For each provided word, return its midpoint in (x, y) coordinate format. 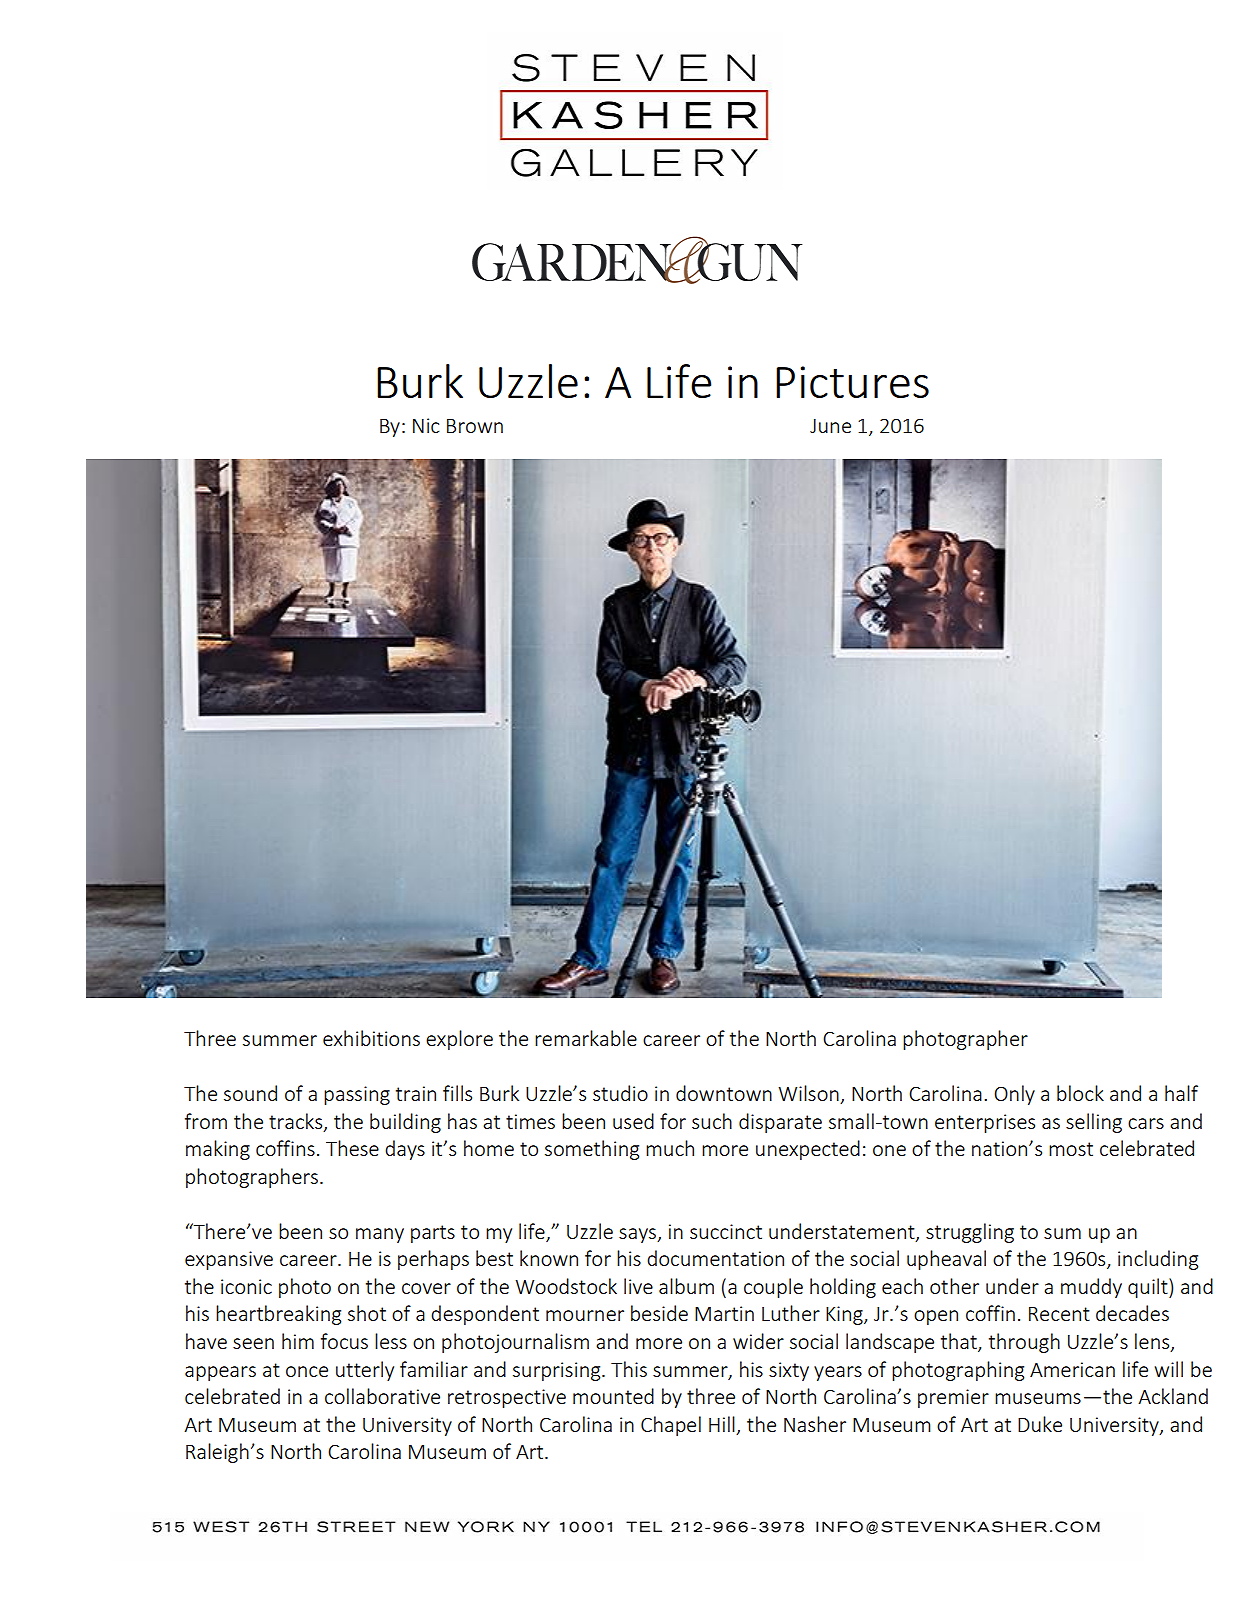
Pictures (852, 382)
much (670, 1148)
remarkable (586, 1038)
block (1080, 1093)
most (1071, 1149)
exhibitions (371, 1038)
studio (620, 1093)
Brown (475, 426)
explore (459, 1040)
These (352, 1148)
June (830, 426)
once (307, 1371)
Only (1014, 1095)
